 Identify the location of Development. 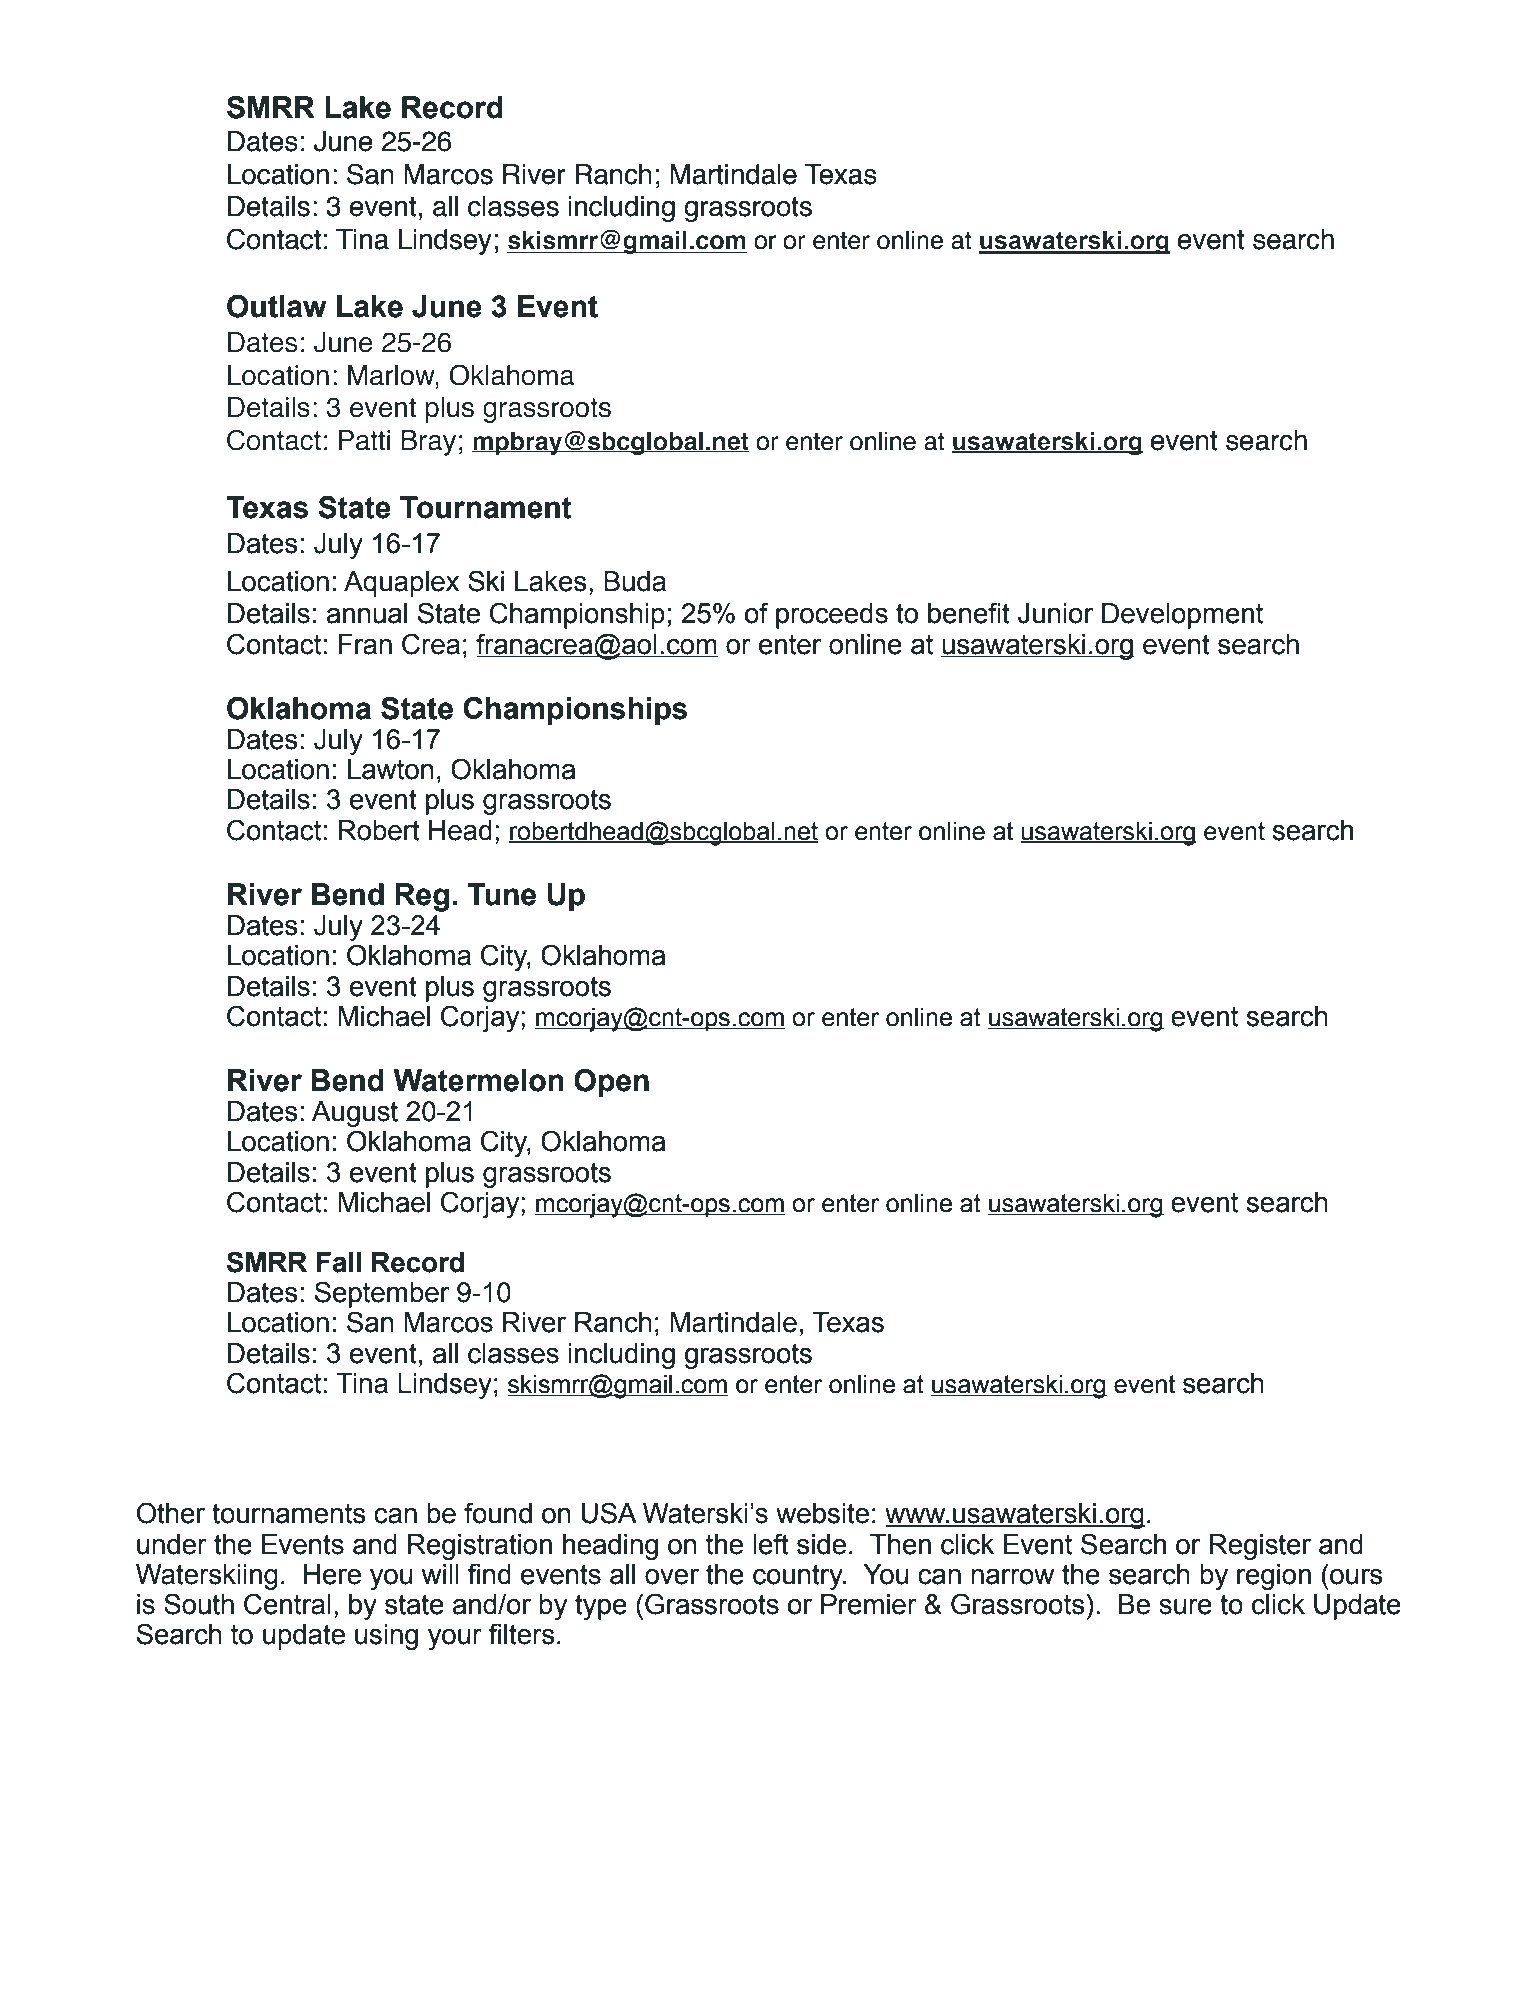
(1182, 616).
